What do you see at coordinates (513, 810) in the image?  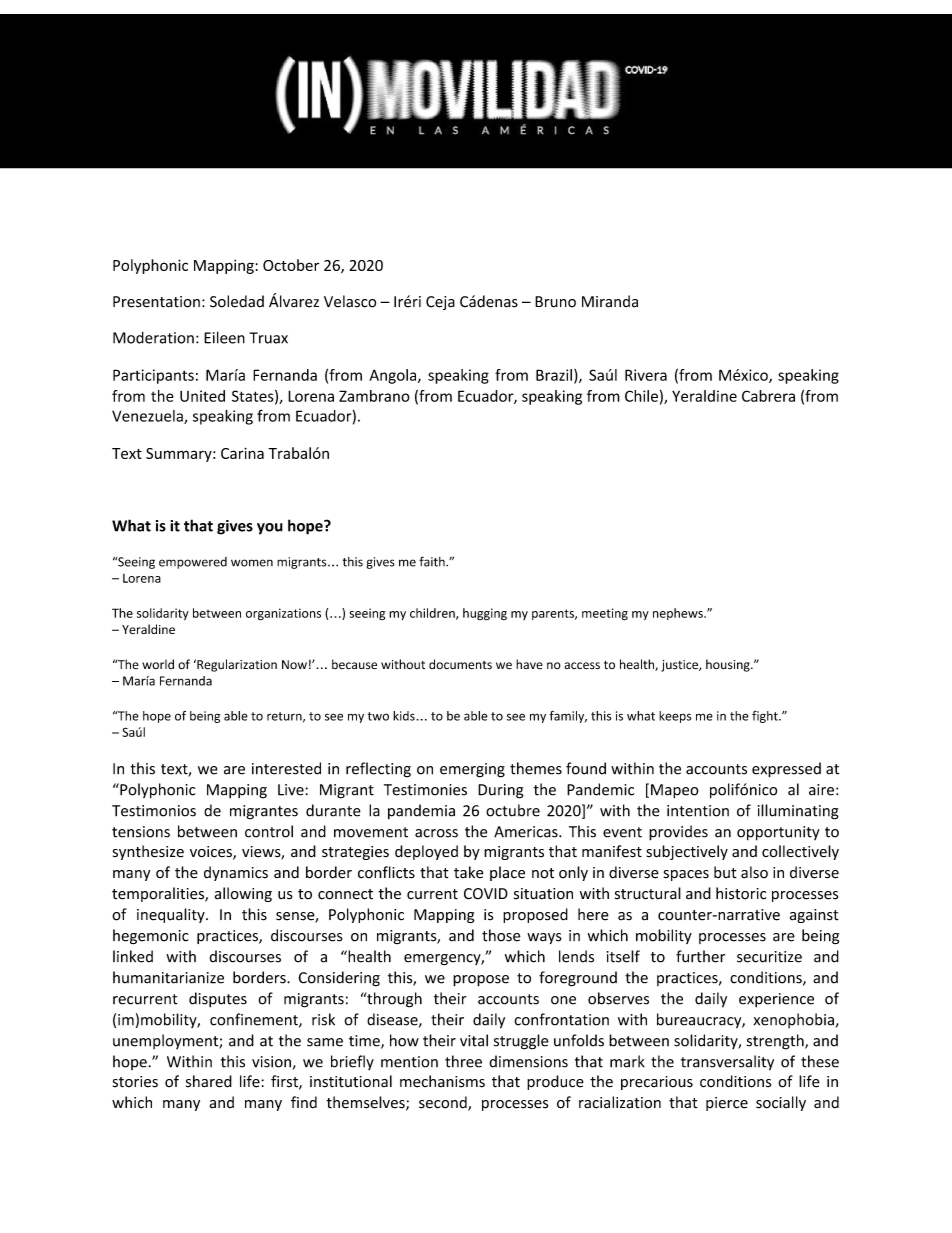 I see `octubre` at bounding box center [513, 810].
